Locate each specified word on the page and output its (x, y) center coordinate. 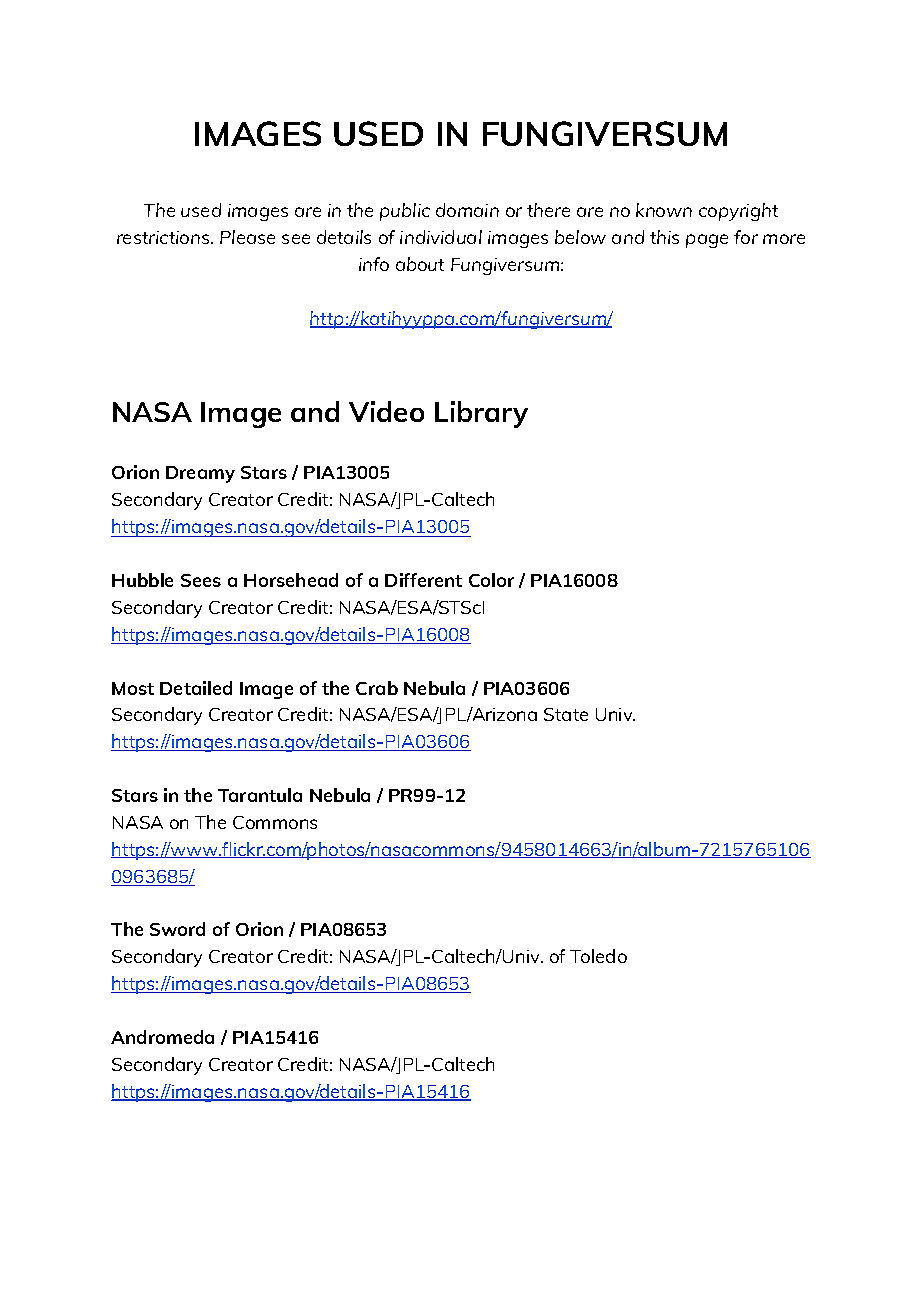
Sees (201, 580)
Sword (177, 929)
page (707, 241)
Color (491, 580)
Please (247, 237)
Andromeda (162, 1037)
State (566, 714)
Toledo (598, 956)
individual (441, 237)
